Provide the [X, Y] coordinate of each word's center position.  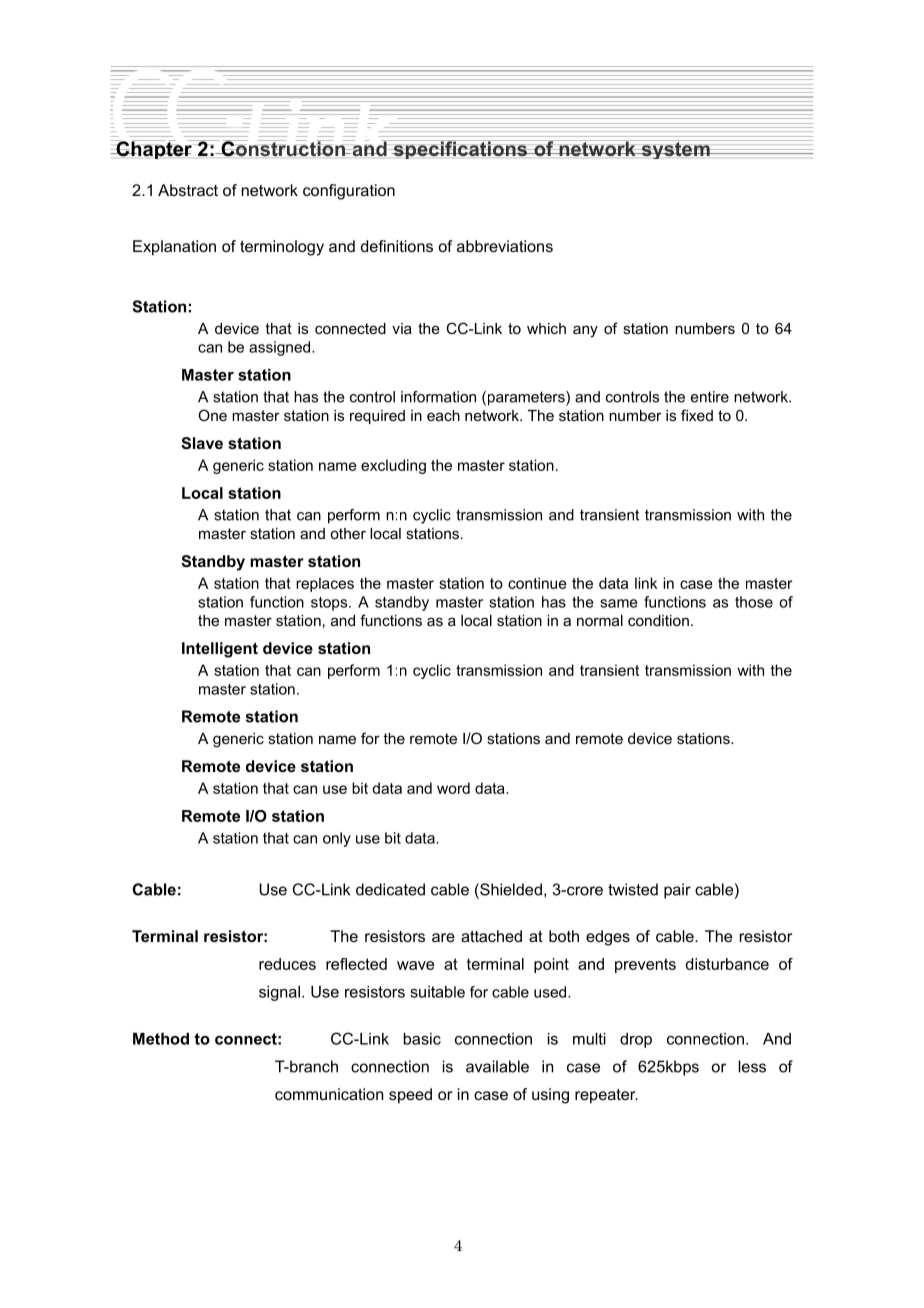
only [337, 839]
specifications [460, 149]
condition [658, 620]
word [453, 788]
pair [677, 891]
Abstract [188, 190]
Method [161, 1039]
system [675, 149]
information [438, 397]
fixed [697, 415]
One [212, 415]
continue [537, 583]
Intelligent [220, 650]
